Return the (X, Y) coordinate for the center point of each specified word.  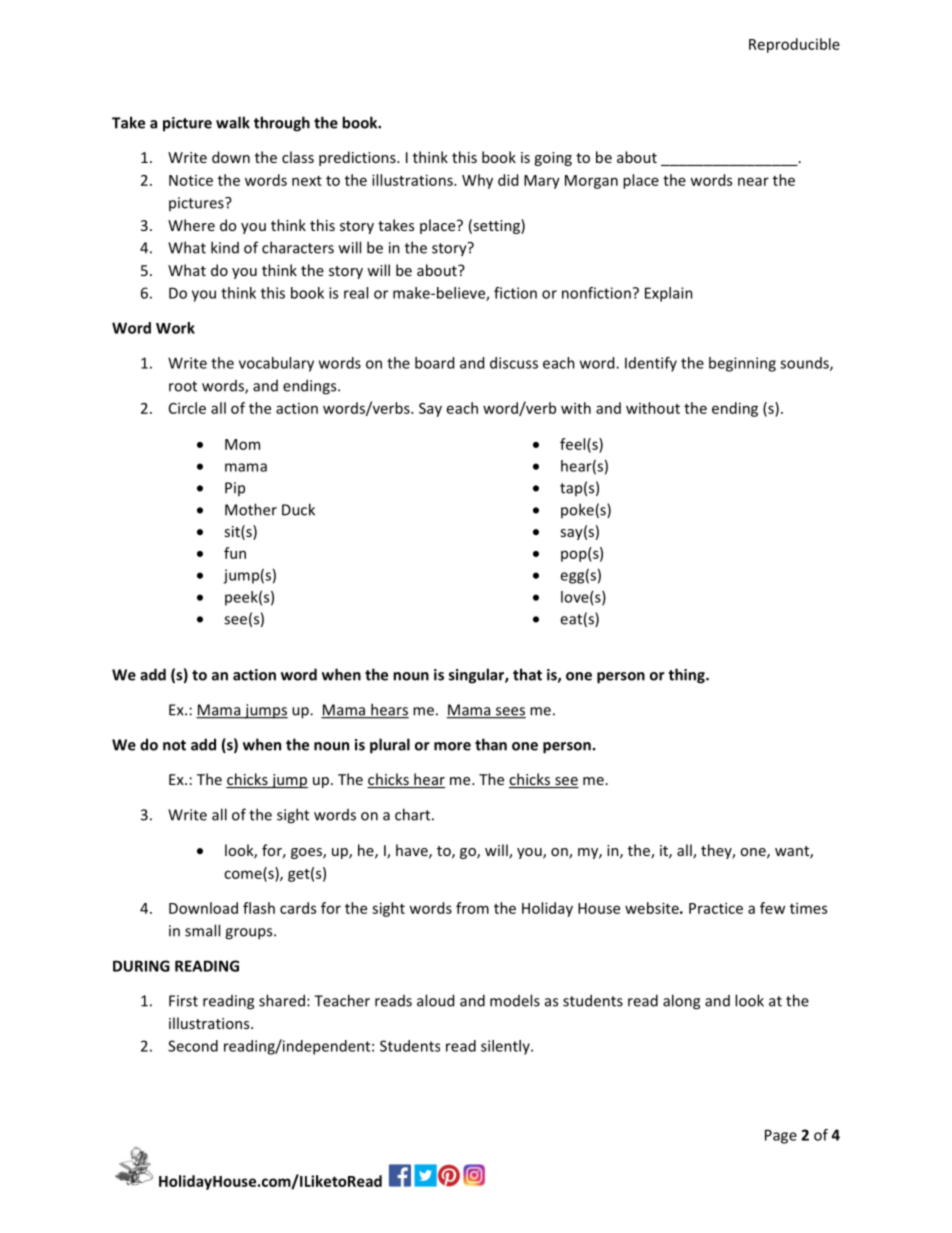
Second (193, 1046)
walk (233, 122)
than (491, 744)
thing (687, 676)
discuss (514, 363)
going (553, 159)
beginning (742, 364)
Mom (242, 444)
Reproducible (794, 45)
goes (307, 853)
